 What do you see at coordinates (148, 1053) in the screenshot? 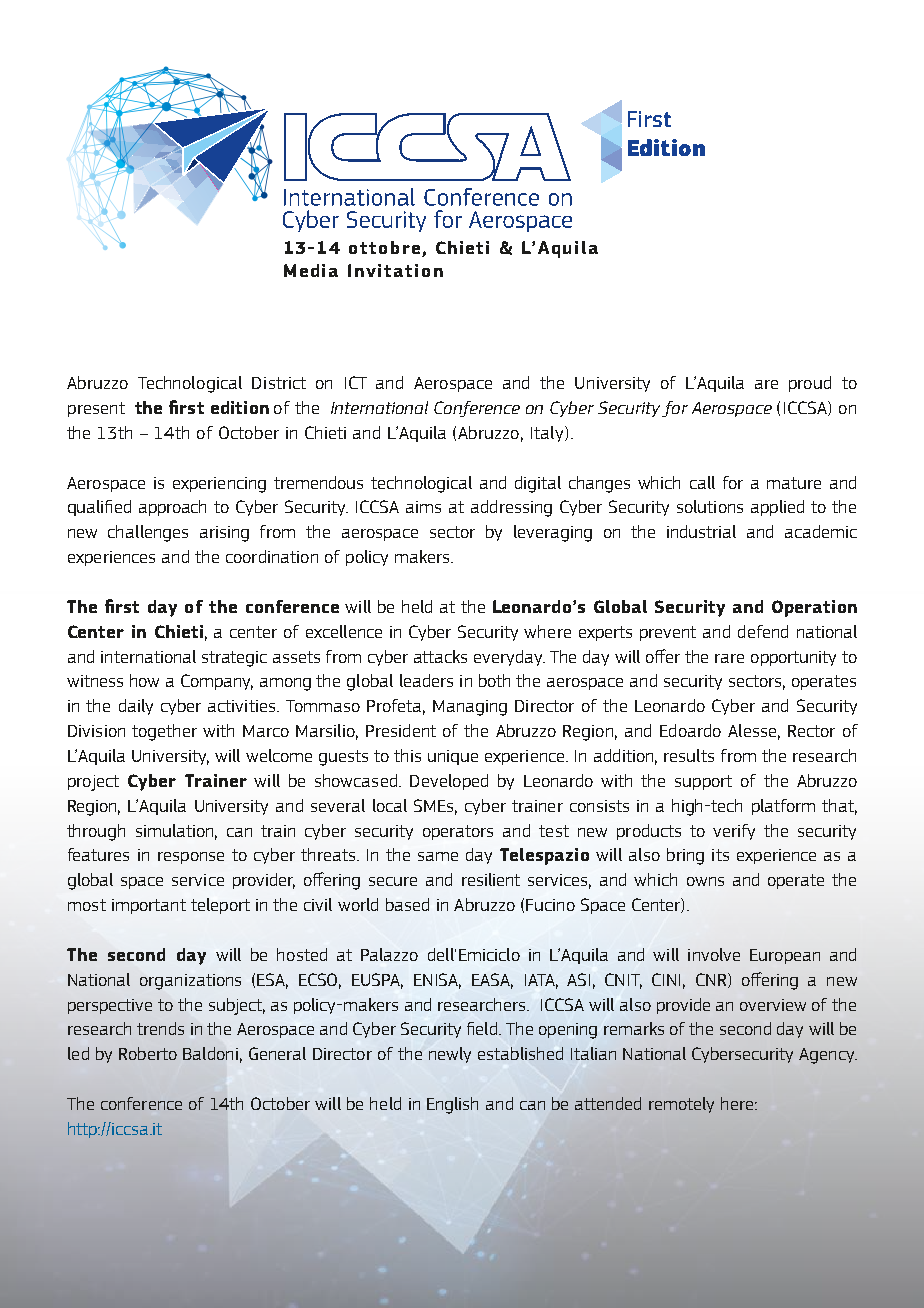
I see `Roberto` at bounding box center [148, 1053].
